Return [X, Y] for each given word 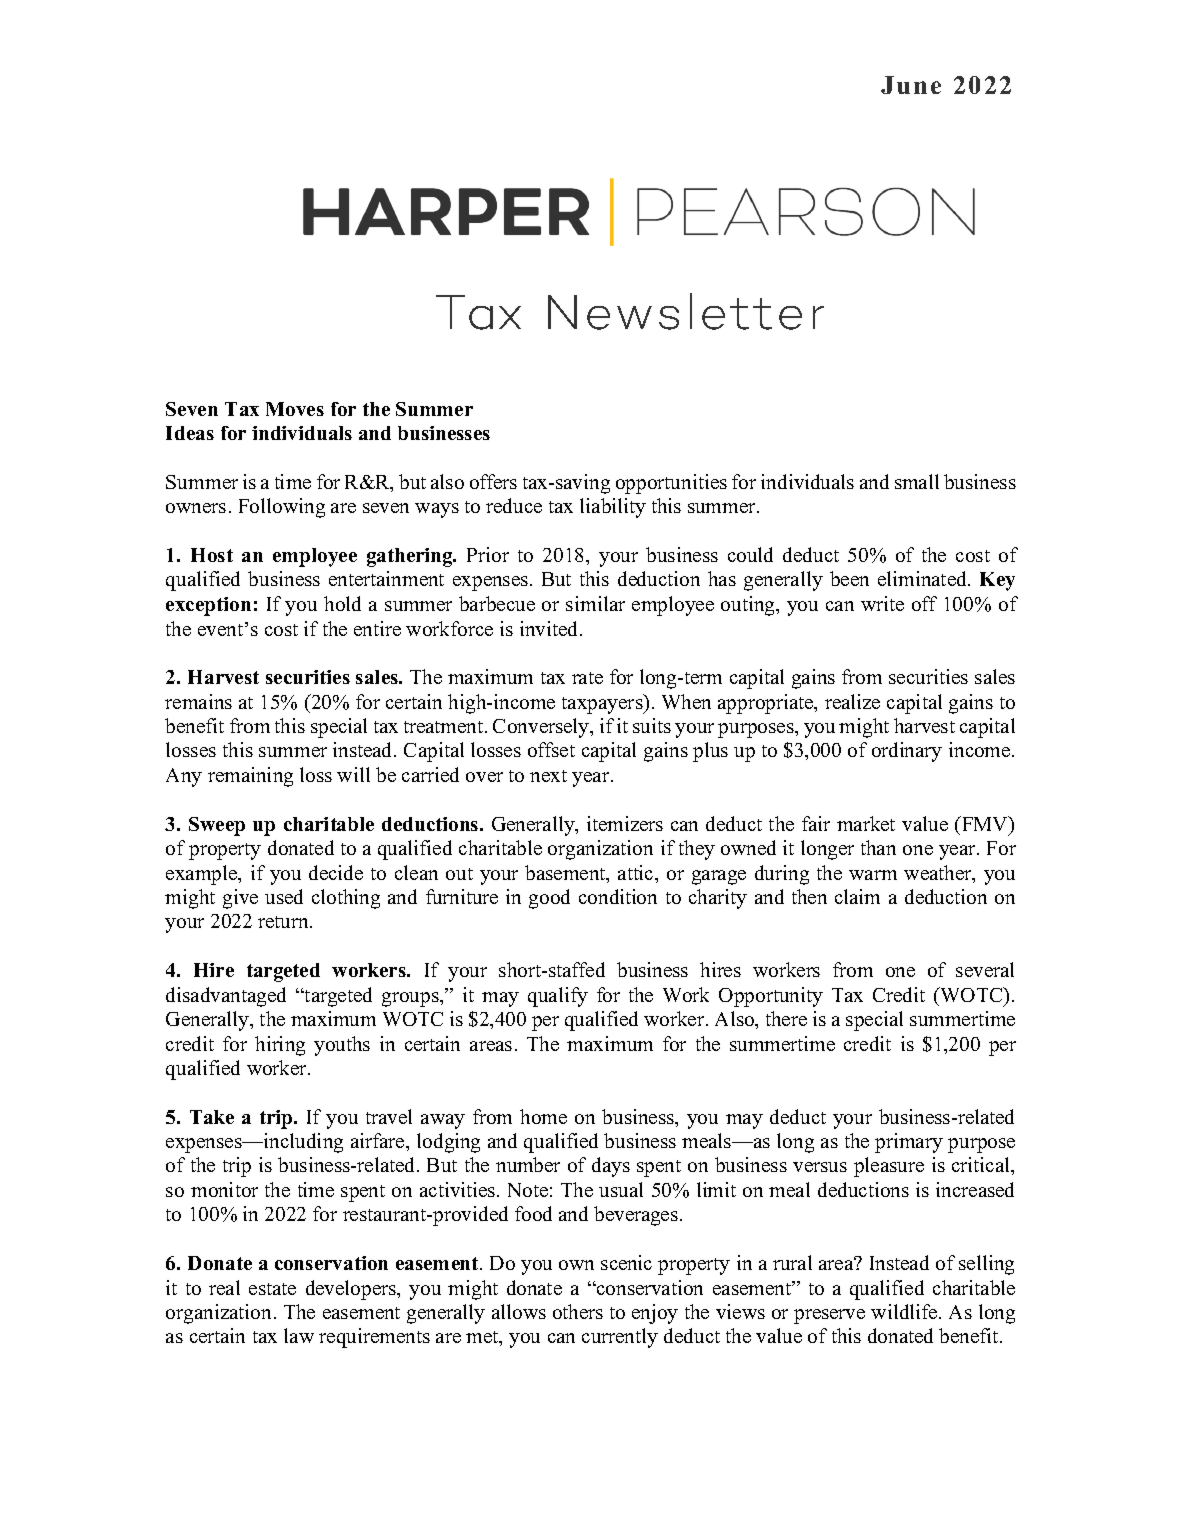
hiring [280, 1046]
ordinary [907, 752]
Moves [295, 409]
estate [272, 1289]
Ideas [190, 433]
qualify [558, 997]
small [917, 481]
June [911, 85]
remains [198, 701]
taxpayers [603, 704]
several [985, 969]
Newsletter [686, 311]
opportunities [671, 484]
